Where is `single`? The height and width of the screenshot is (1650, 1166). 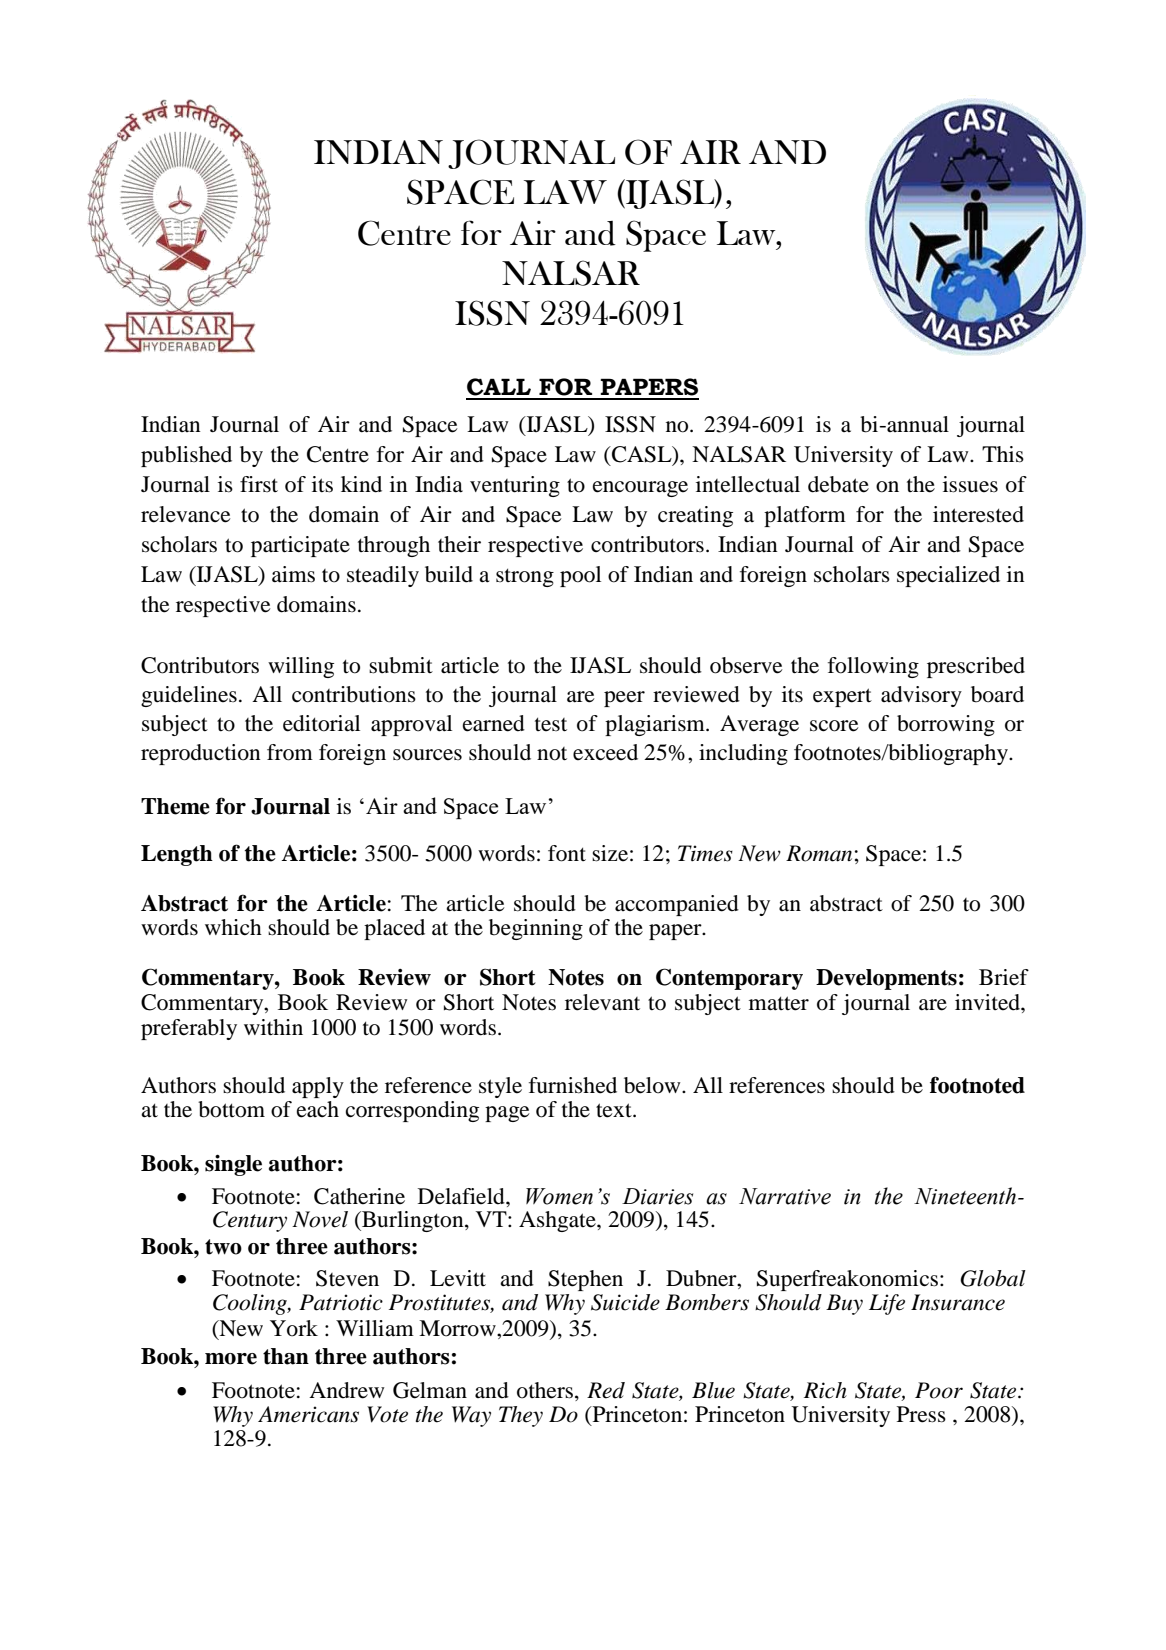
single is located at coordinates (233, 1165).
